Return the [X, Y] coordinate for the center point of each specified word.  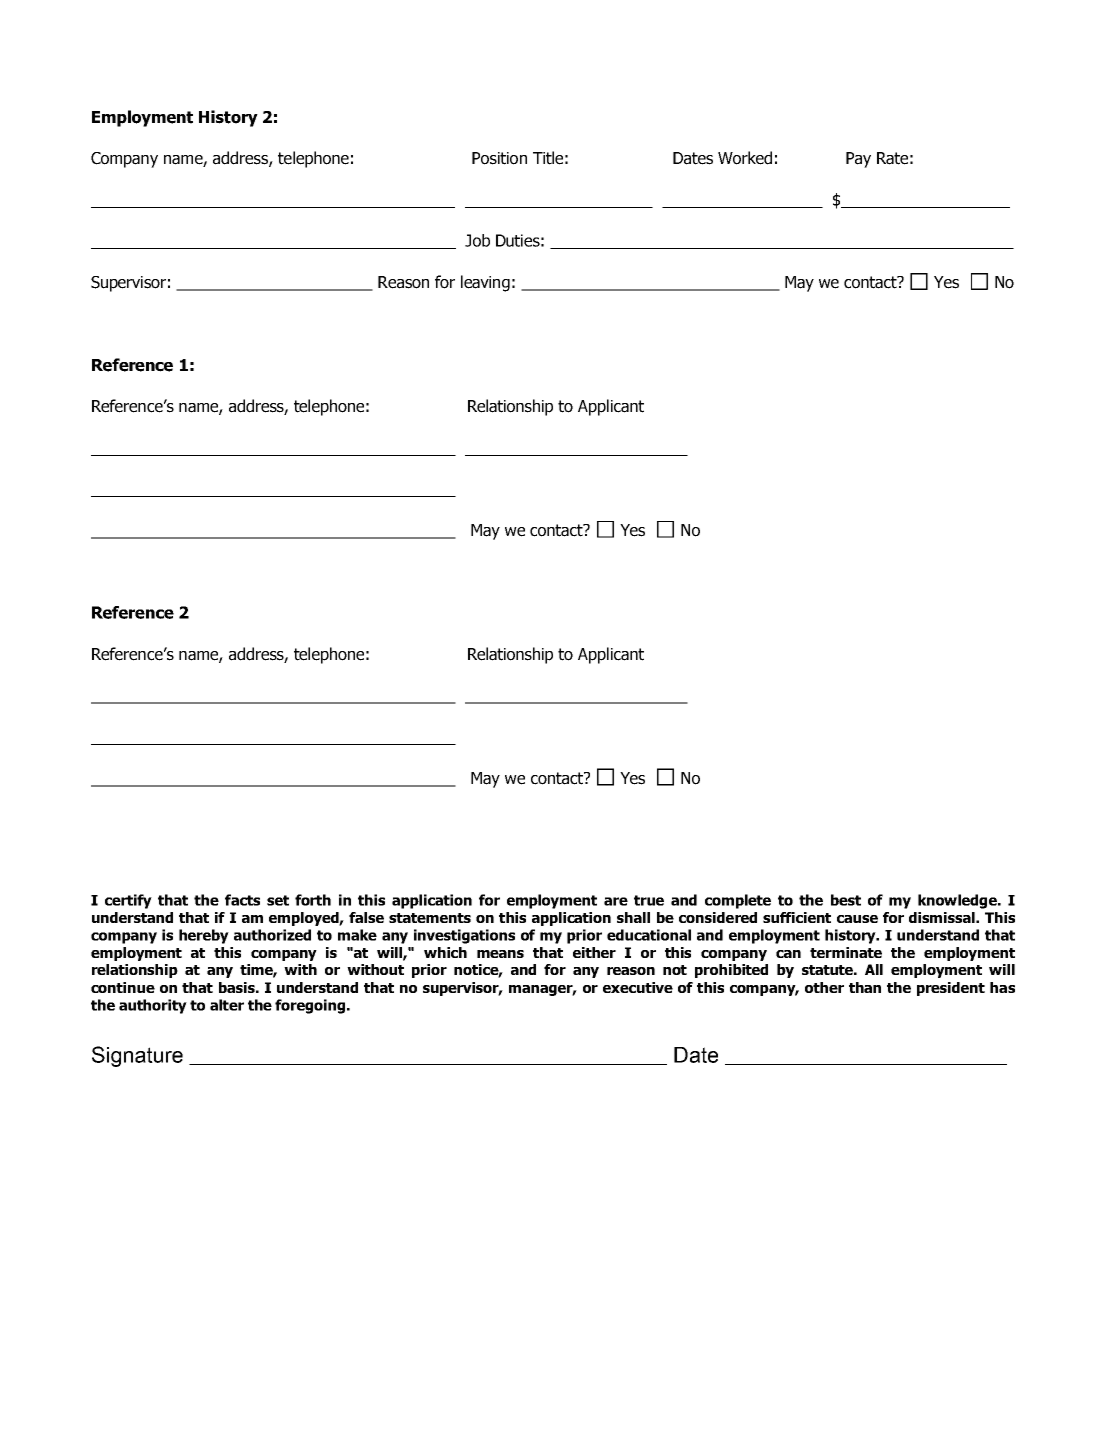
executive [638, 987]
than [865, 987]
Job [477, 240]
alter [227, 1005]
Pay [858, 160]
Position [499, 158]
